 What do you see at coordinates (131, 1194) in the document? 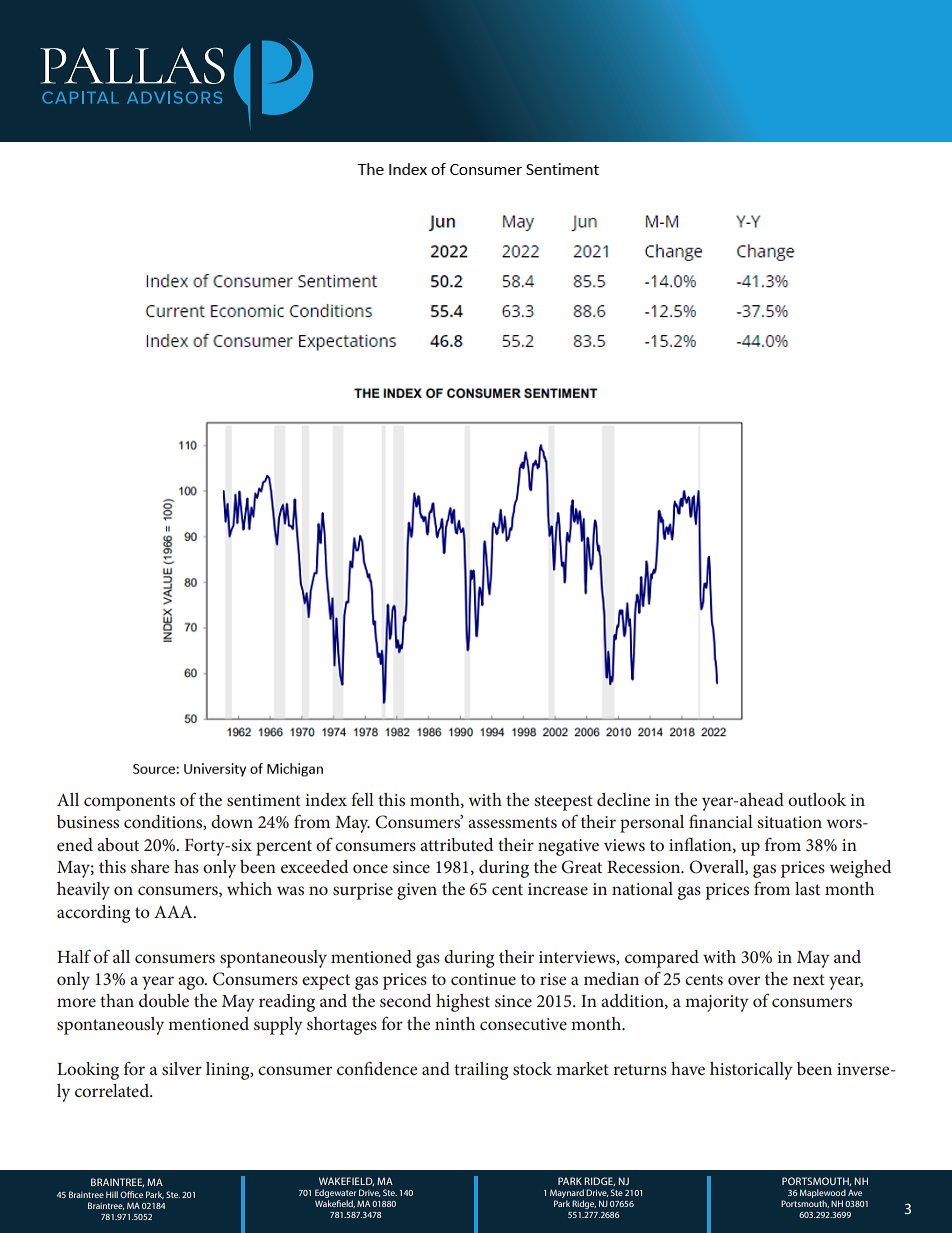
I see `Office` at bounding box center [131, 1194].
